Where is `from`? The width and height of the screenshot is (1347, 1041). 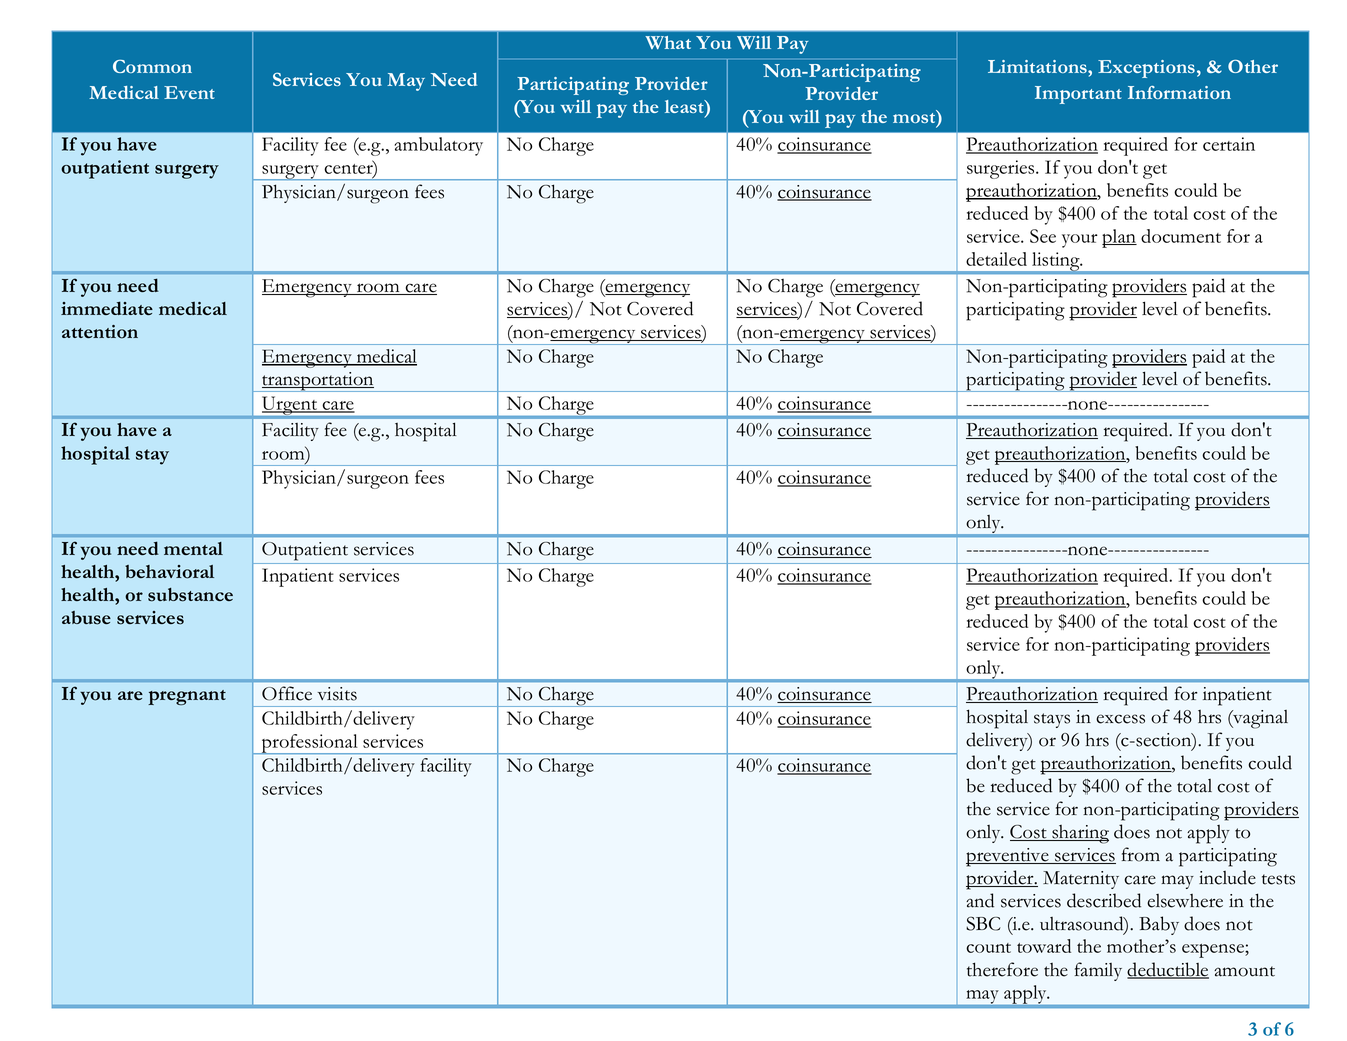 from is located at coordinates (1141, 854).
